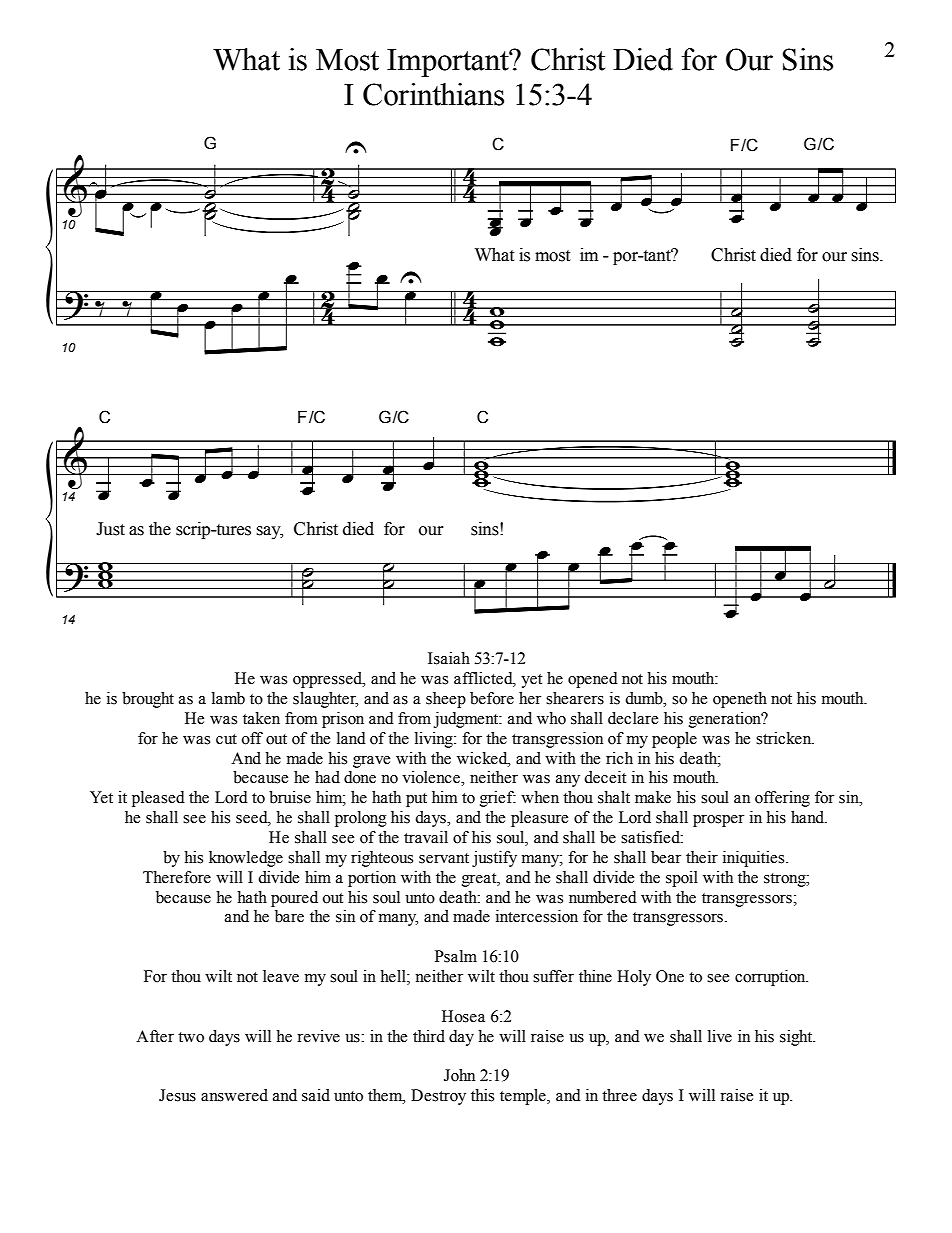 The height and width of the screenshot is (1233, 952). What do you see at coordinates (433, 94) in the screenshot?
I see `Corinthians` at bounding box center [433, 94].
